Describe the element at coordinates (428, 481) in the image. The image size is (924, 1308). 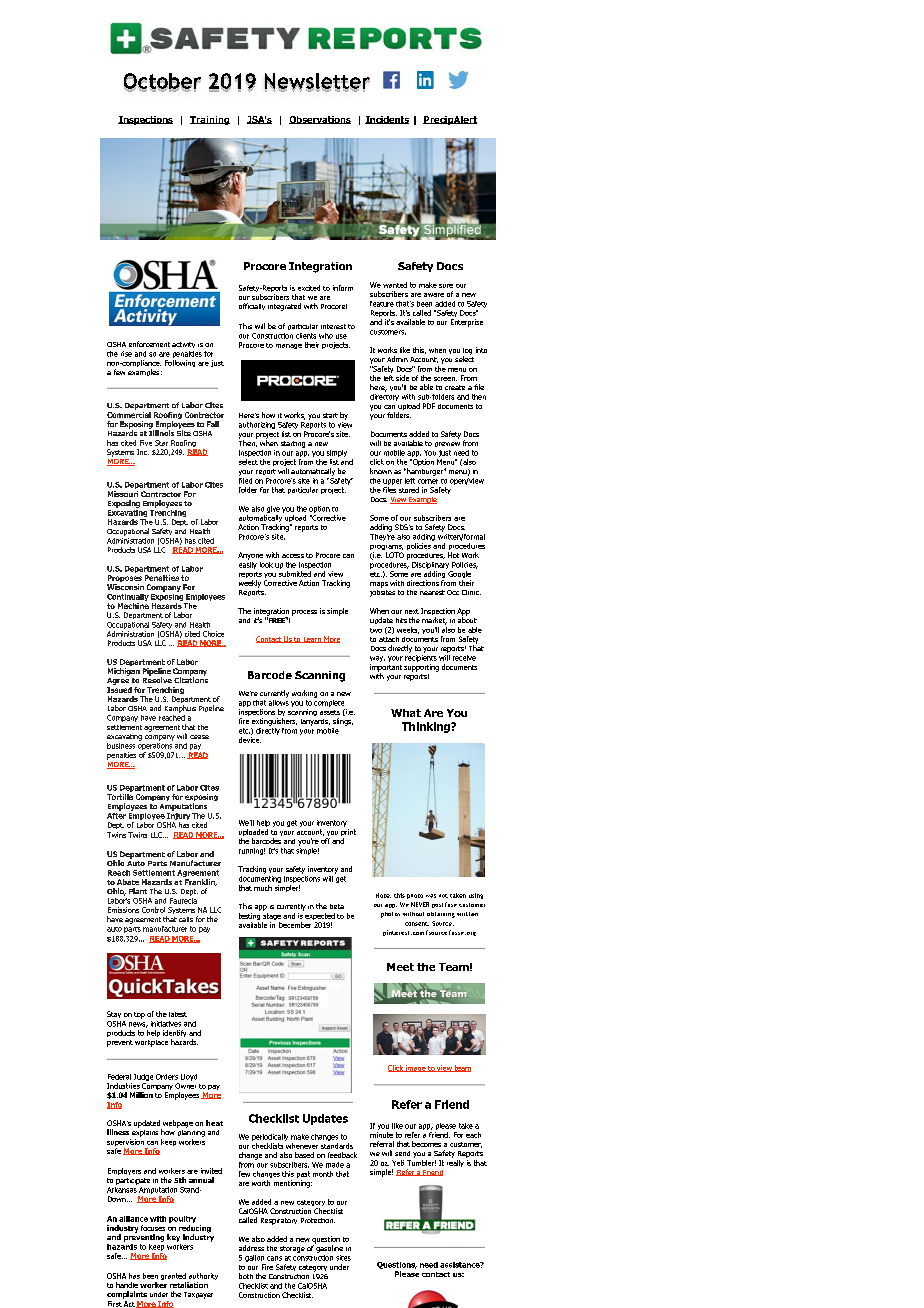
I see `corner` at that location.
